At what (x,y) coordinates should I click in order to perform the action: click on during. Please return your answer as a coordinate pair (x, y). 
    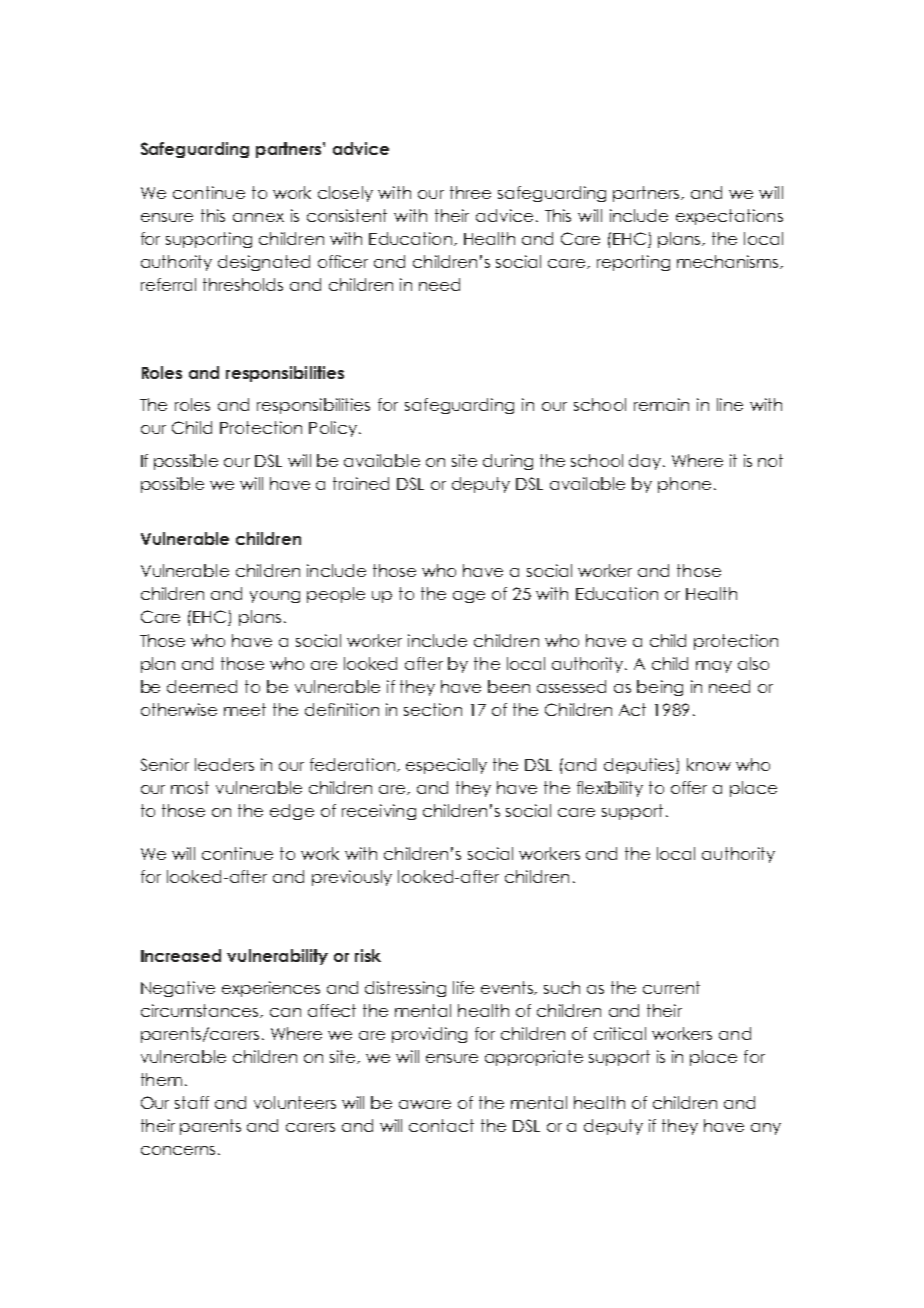
    Looking at the image, I should click on (508, 462).
